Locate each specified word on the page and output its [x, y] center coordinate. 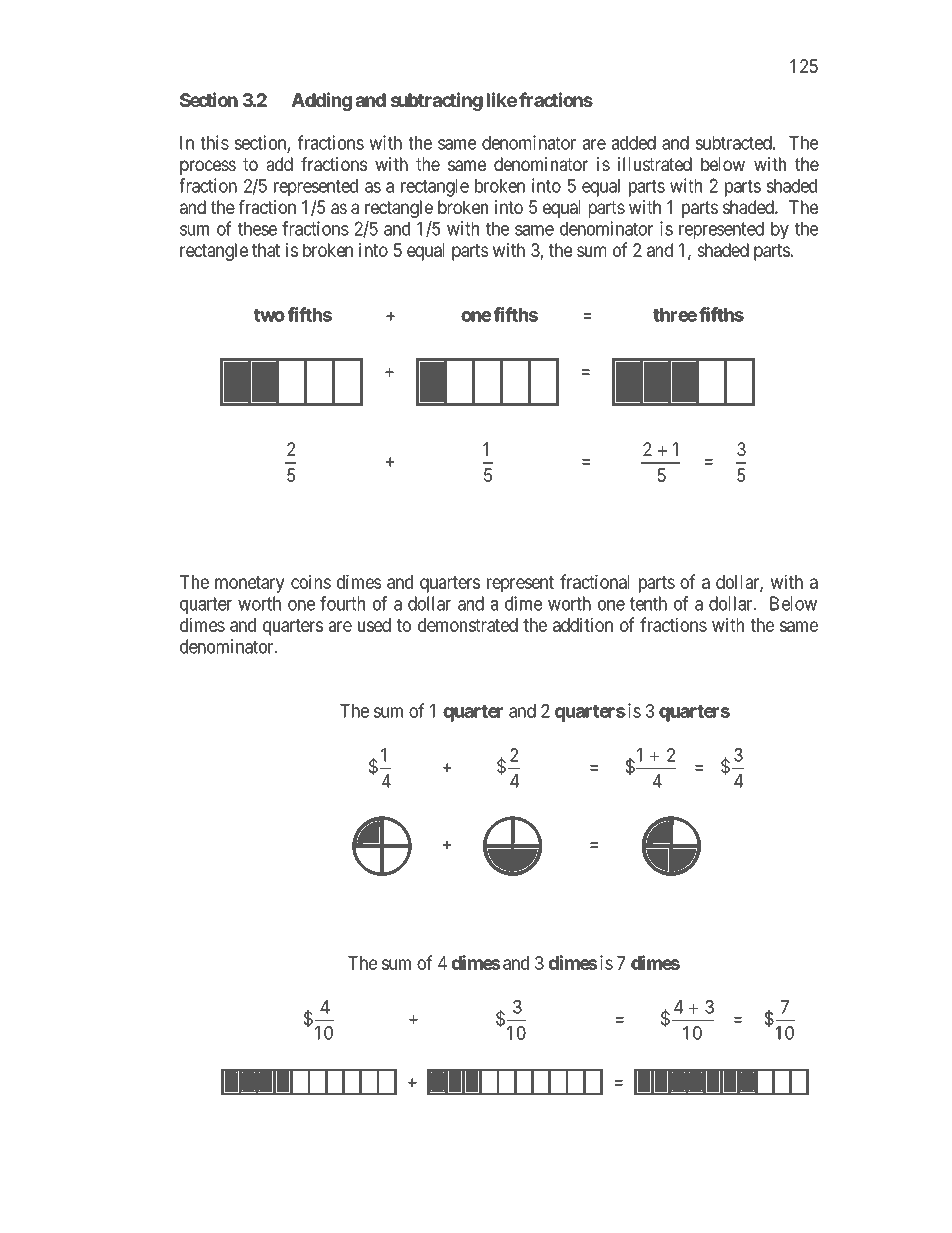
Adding [321, 101]
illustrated [655, 164]
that [266, 250]
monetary [250, 584]
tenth [648, 603]
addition [583, 624]
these [257, 229]
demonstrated [468, 625]
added [634, 143]
